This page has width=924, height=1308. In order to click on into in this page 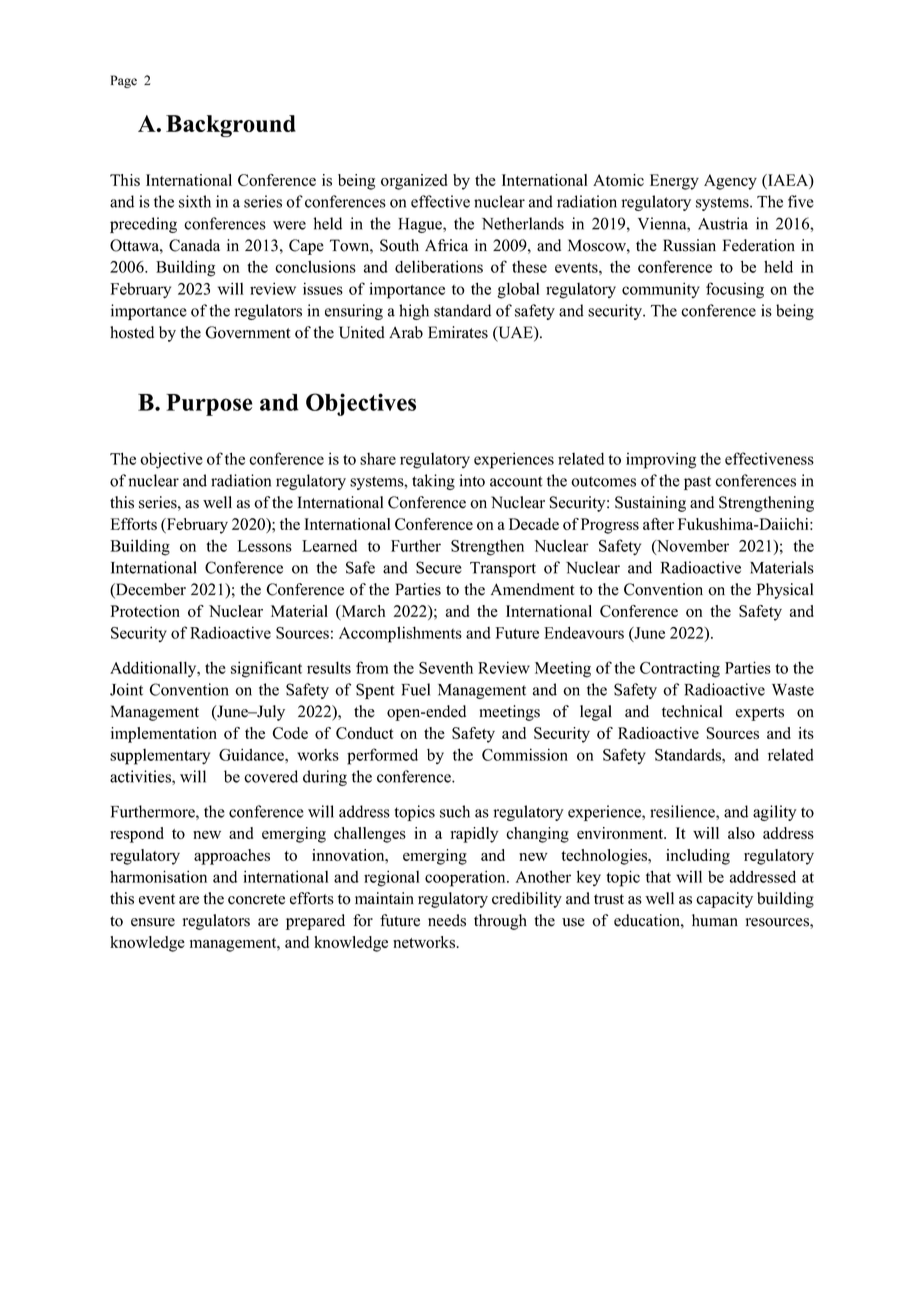, I will do `click(472, 480)`.
